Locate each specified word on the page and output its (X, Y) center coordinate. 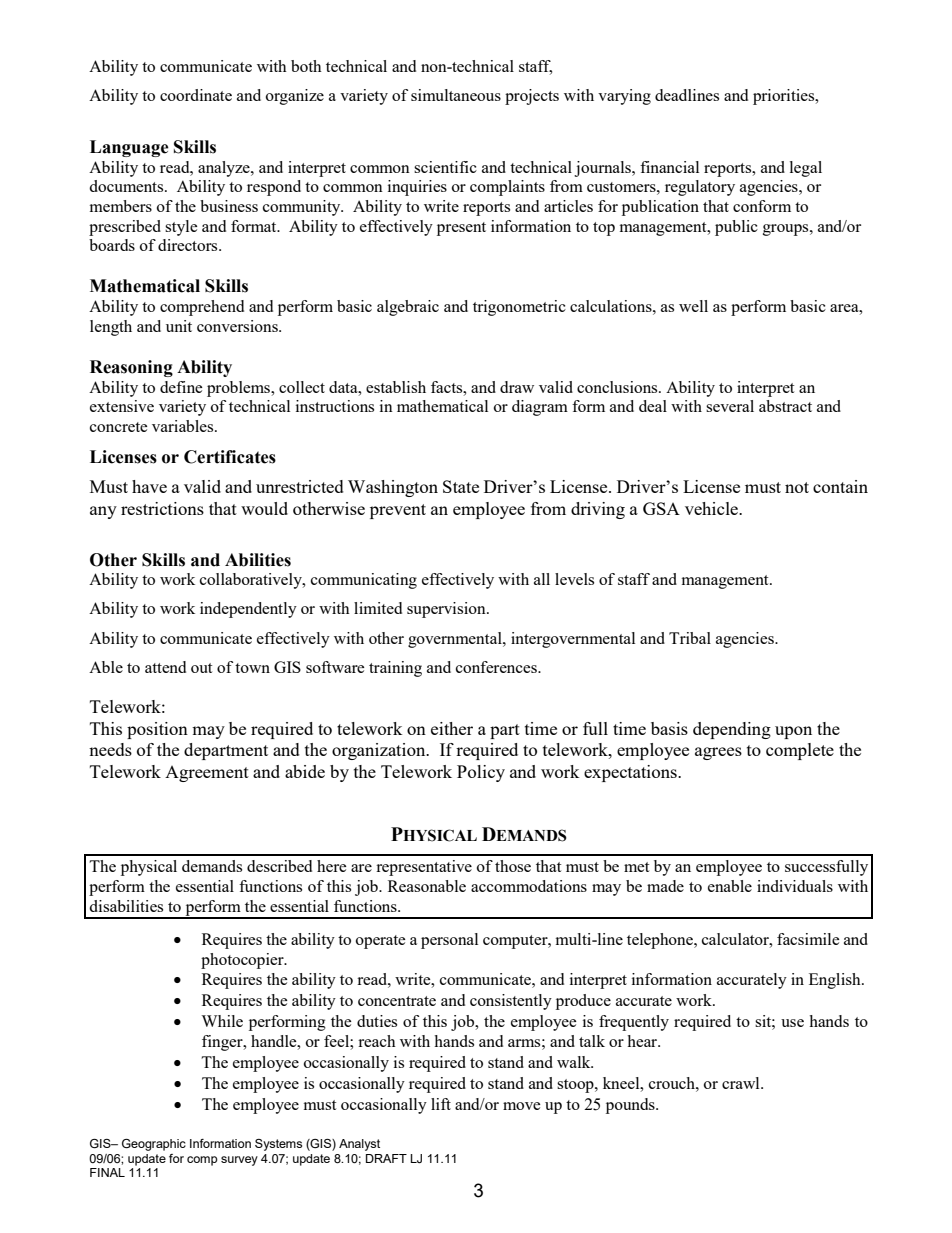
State (461, 486)
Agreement (207, 774)
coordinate (196, 95)
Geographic (154, 1145)
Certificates (230, 457)
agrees (718, 753)
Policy (481, 773)
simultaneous (456, 95)
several (730, 406)
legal (806, 169)
